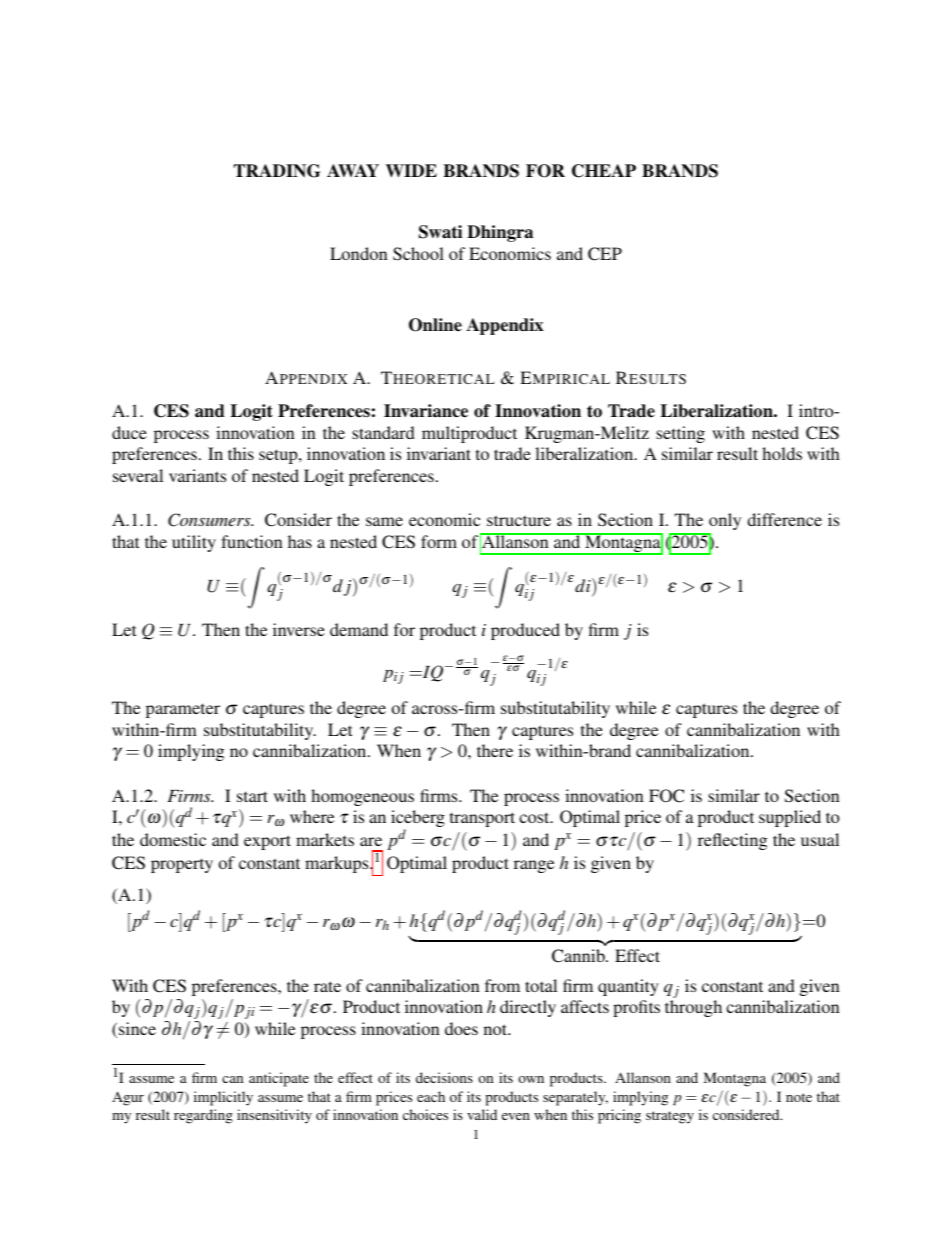 The width and height of the screenshot is (952, 1233). I want to click on TRADING, so click(277, 171).
